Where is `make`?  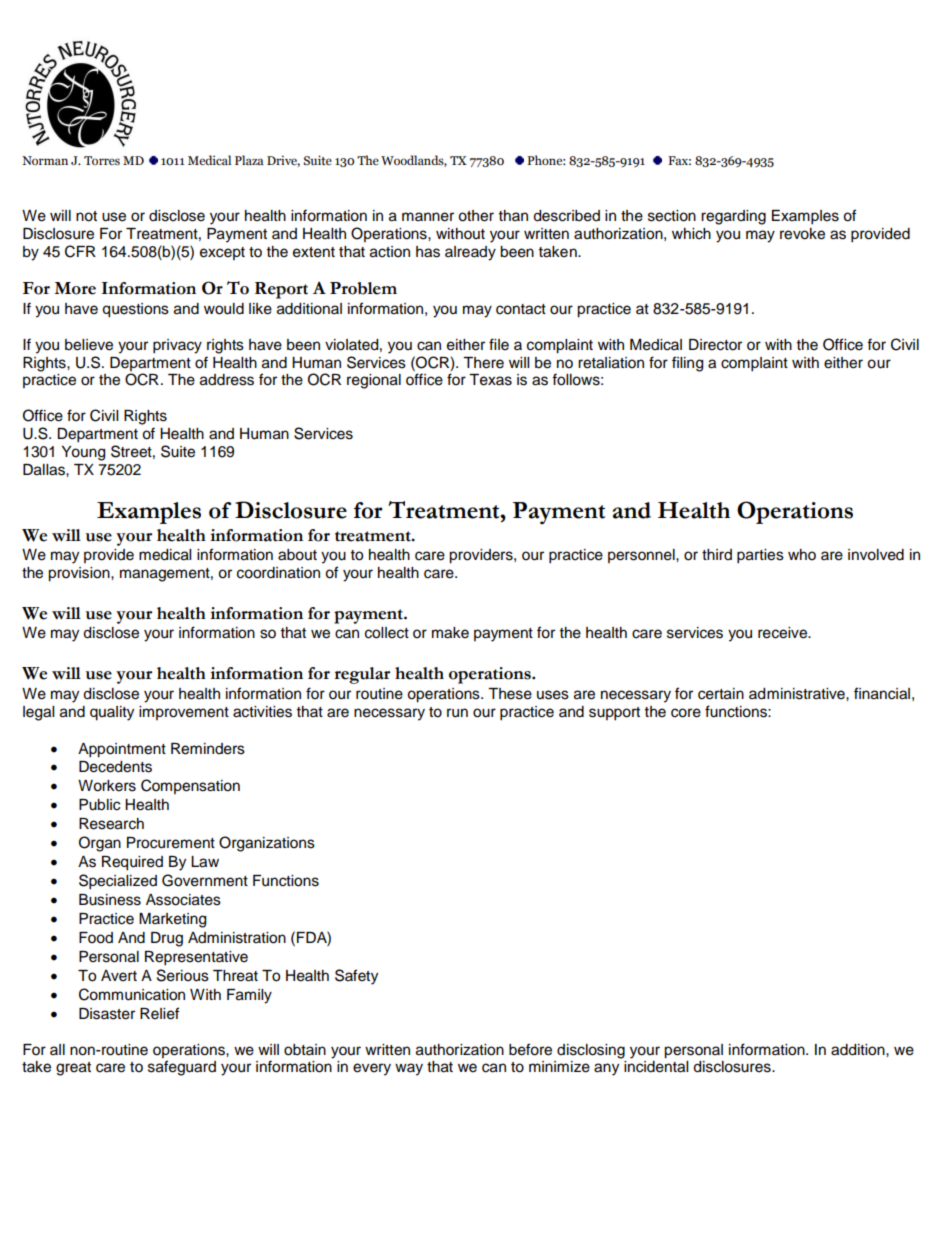
make is located at coordinates (450, 633).
